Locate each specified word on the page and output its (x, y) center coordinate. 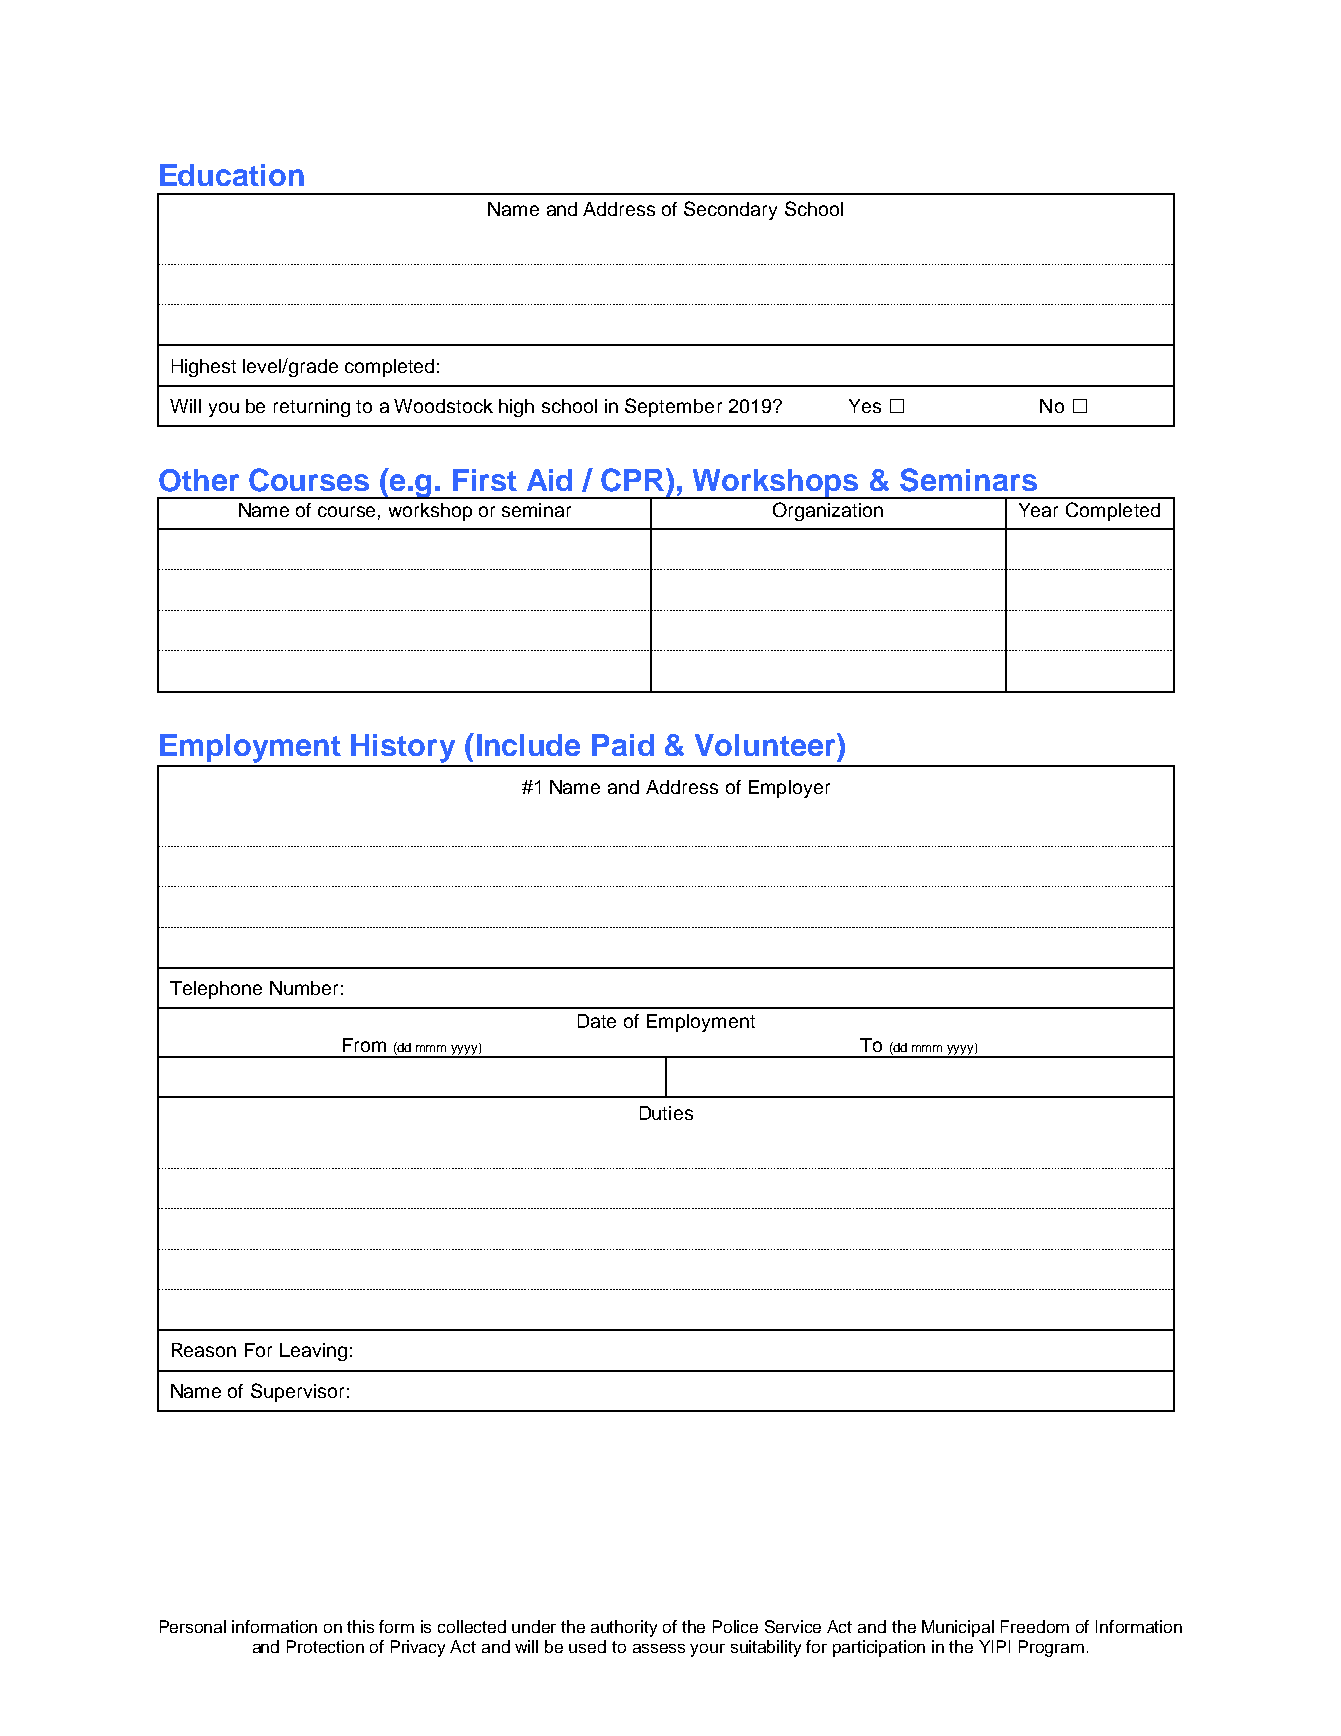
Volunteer (766, 744)
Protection (325, 1646)
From (364, 1045)
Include (528, 745)
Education (232, 175)
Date (597, 1021)
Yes (865, 406)
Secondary (730, 210)
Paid (623, 745)
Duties (666, 1113)
